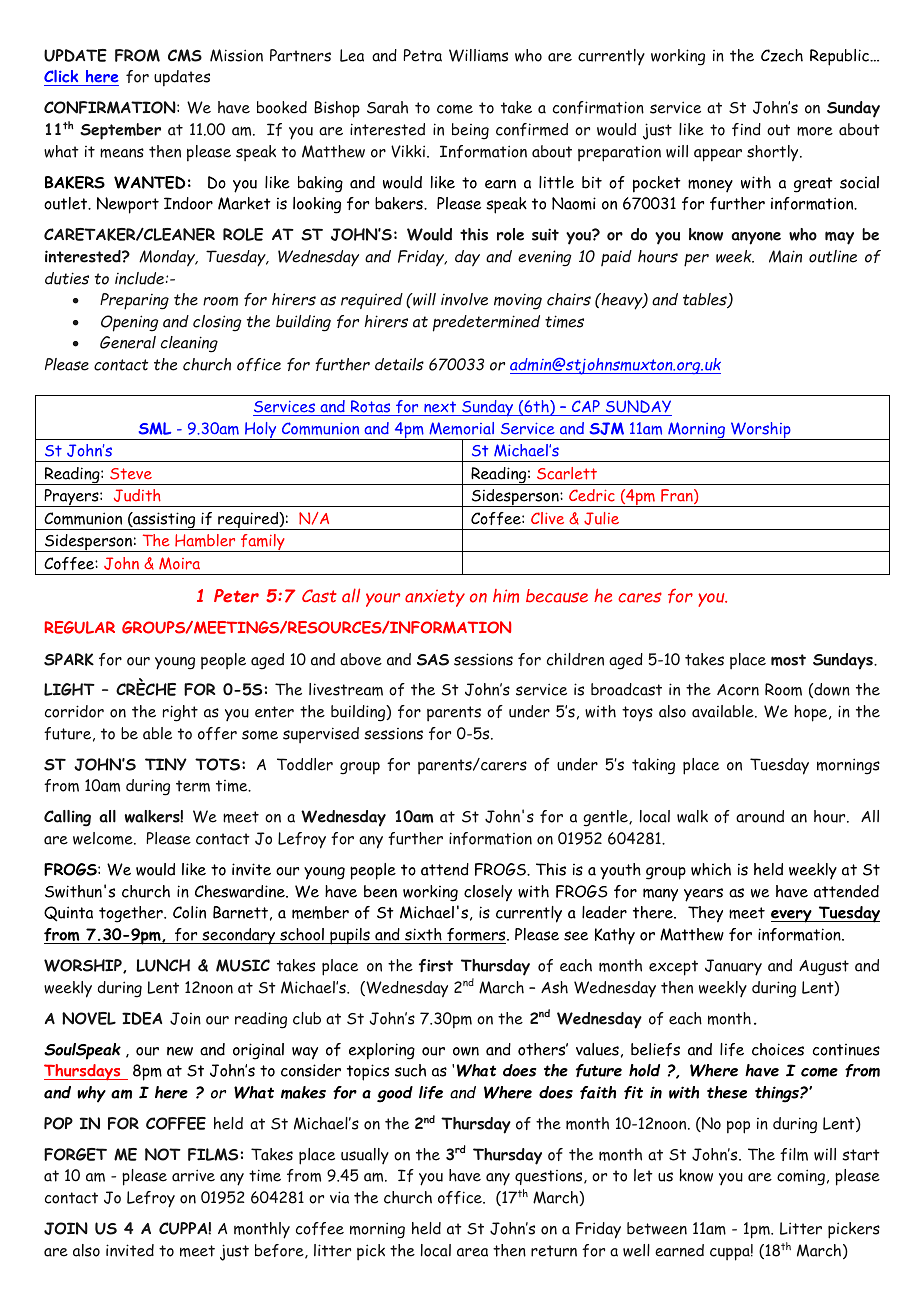  What do you see at coordinates (193, 1175) in the screenshot?
I see `arrive` at bounding box center [193, 1175].
